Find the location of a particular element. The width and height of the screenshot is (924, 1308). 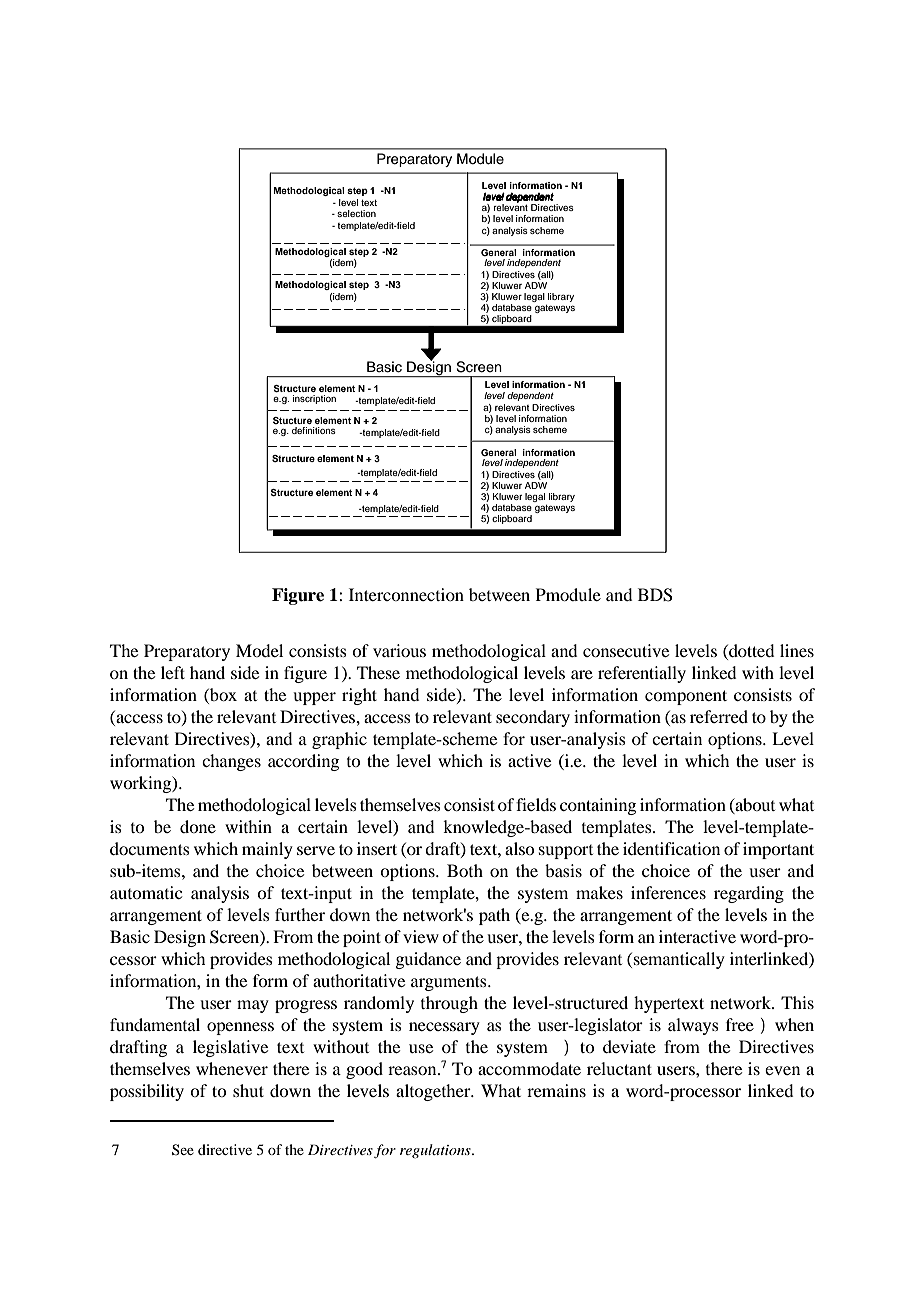

component is located at coordinates (686, 697).
